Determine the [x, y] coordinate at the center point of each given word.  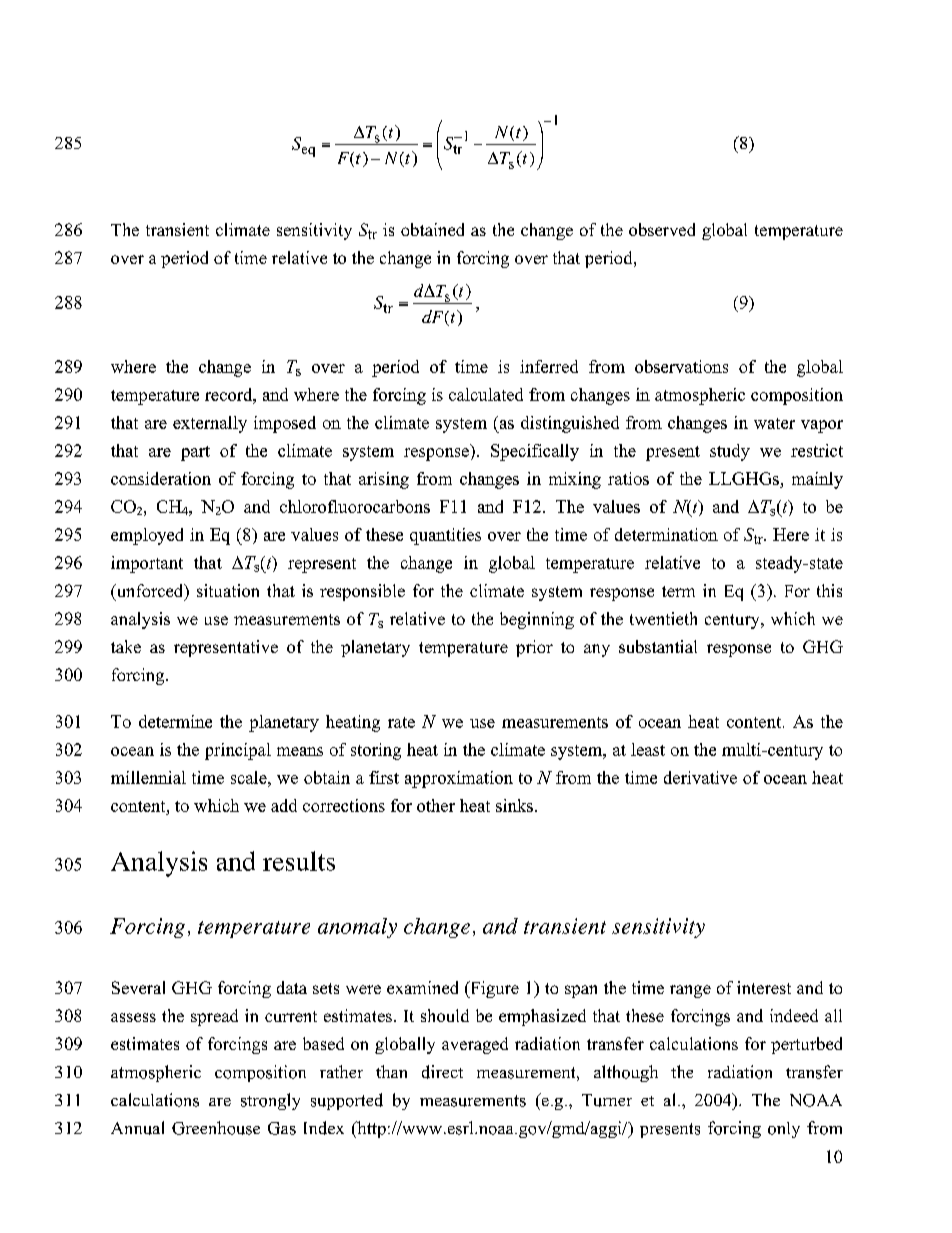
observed [662, 229]
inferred [549, 366]
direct [442, 1072]
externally [210, 424]
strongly [270, 1101]
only [784, 1130]
